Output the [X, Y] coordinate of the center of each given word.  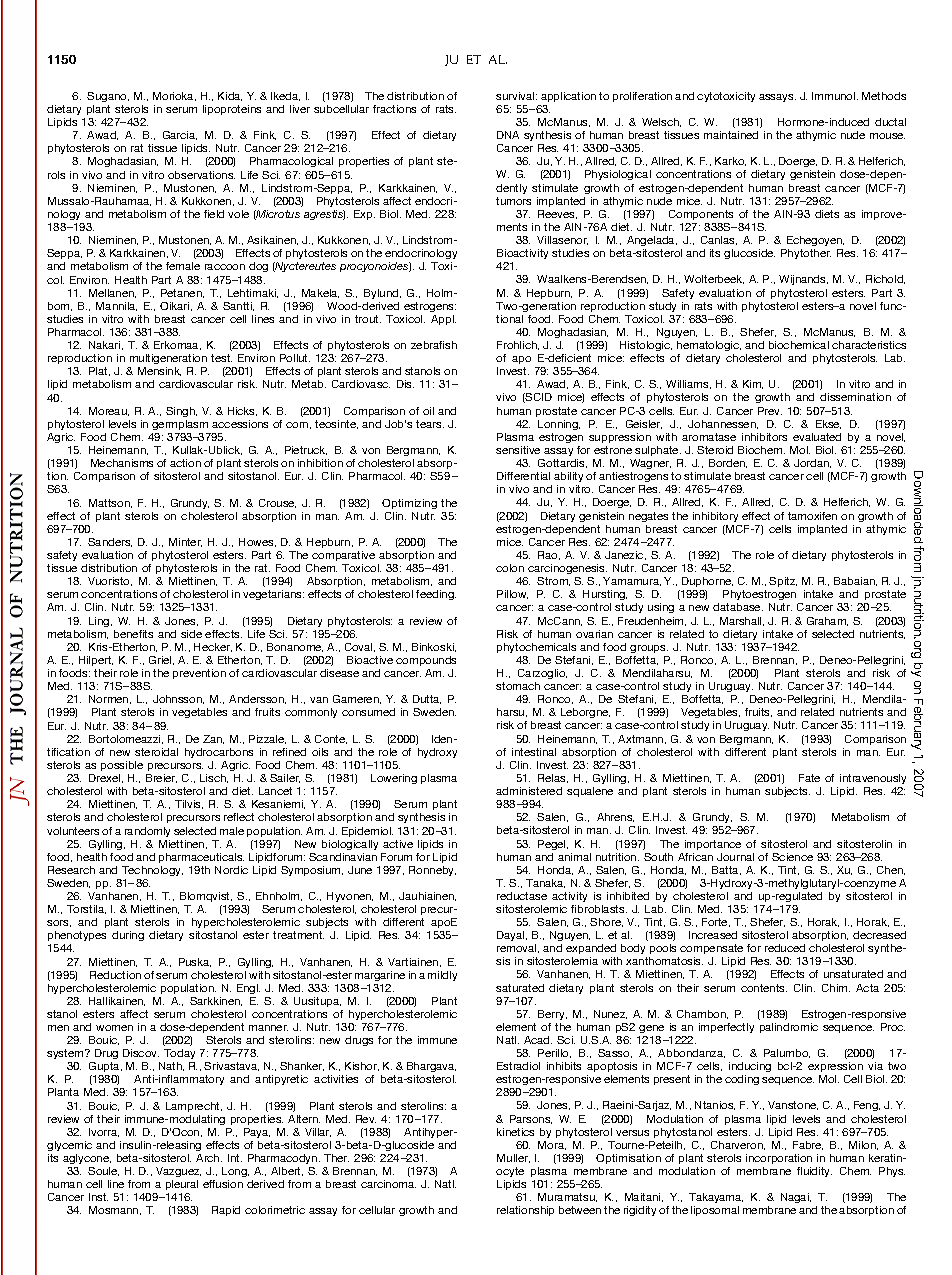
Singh [181, 412]
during [128, 936]
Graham [827, 621]
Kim [753, 384]
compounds [426, 661]
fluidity [814, 1172]
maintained [731, 135]
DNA [508, 135]
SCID [538, 398]
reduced [785, 948]
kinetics [515, 1132]
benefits [133, 634]
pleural [182, 1185]
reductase [522, 896]
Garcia [180, 135]
